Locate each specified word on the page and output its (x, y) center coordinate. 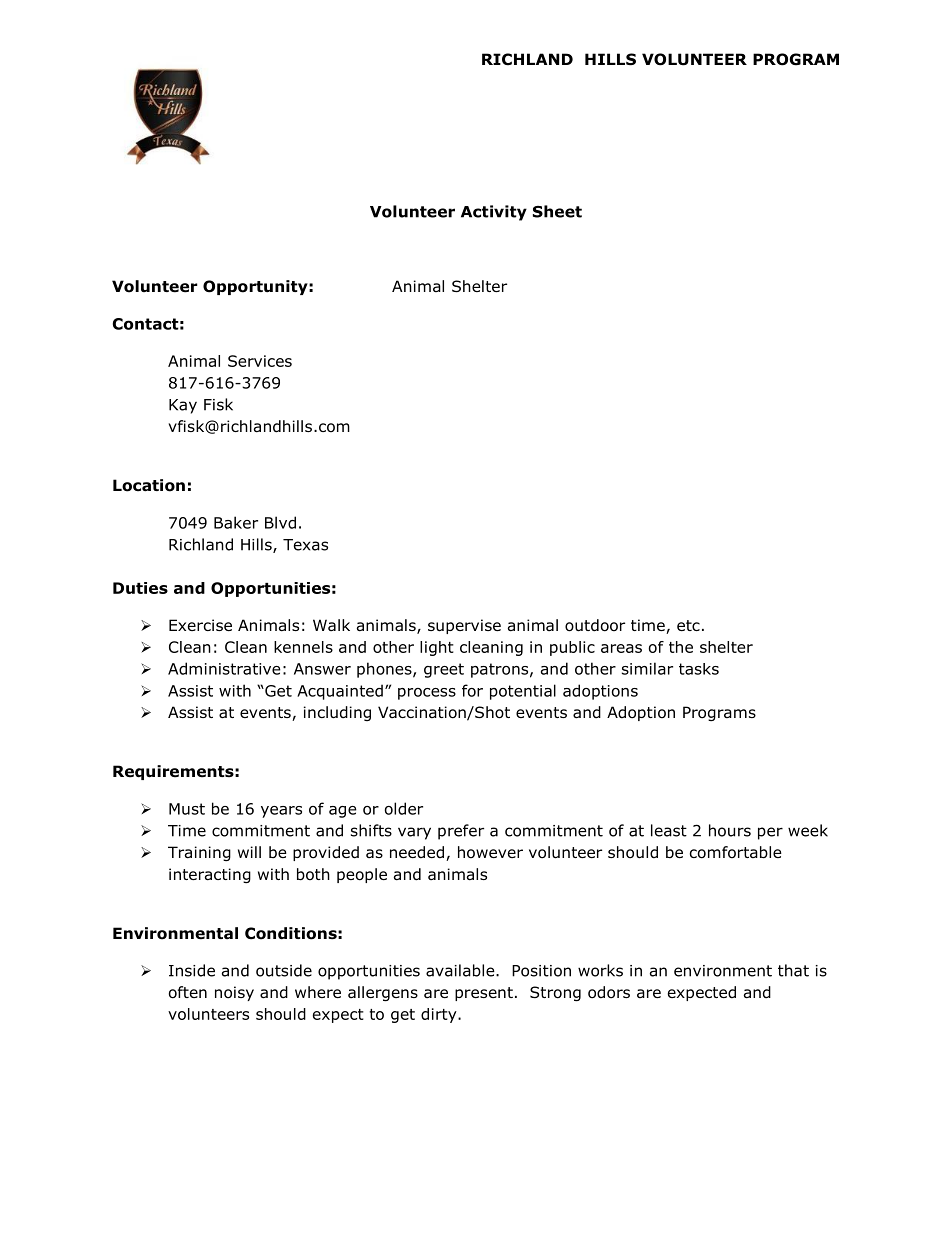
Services (260, 361)
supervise (464, 626)
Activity (494, 213)
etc (688, 625)
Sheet (557, 211)
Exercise (200, 625)
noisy (234, 993)
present (484, 994)
